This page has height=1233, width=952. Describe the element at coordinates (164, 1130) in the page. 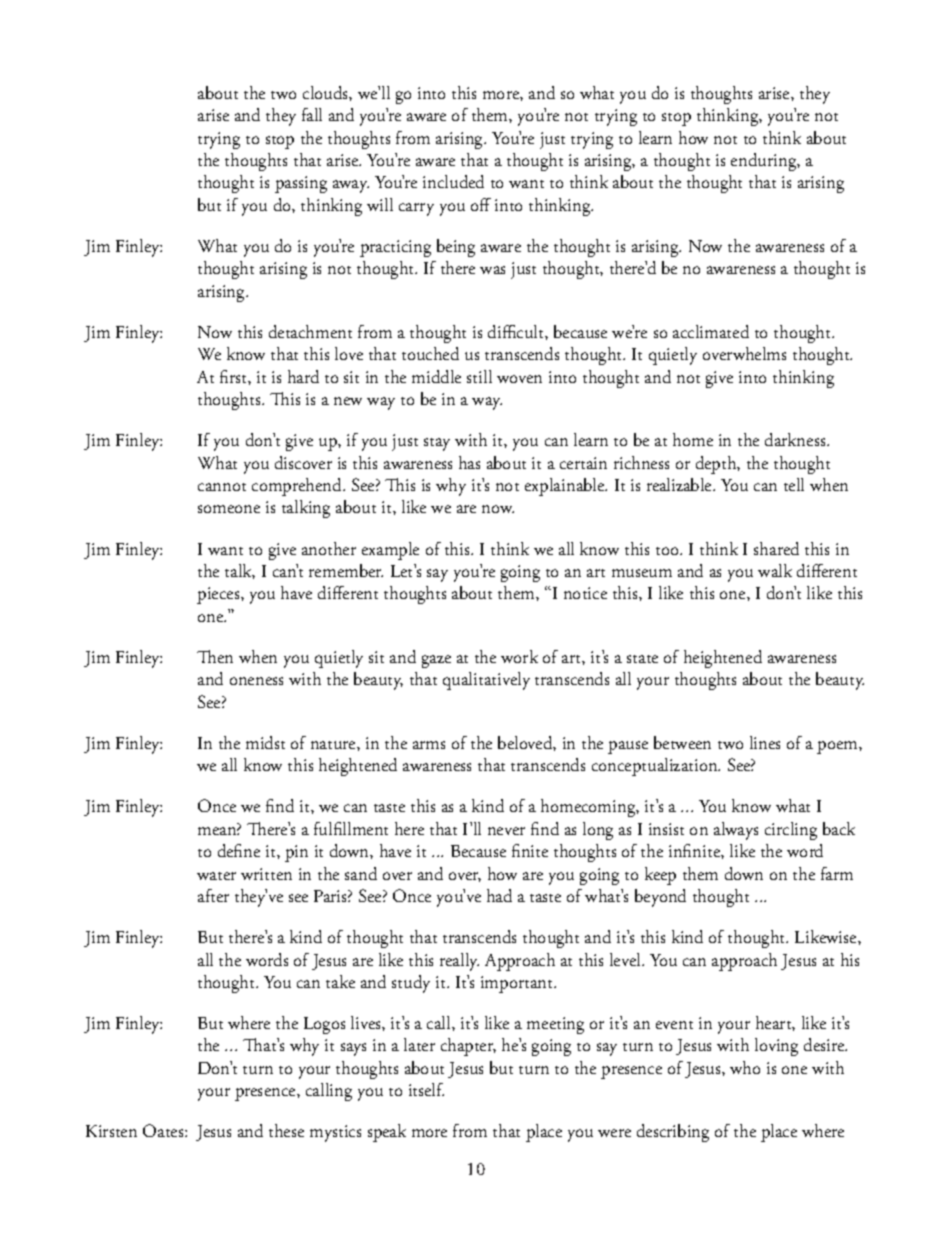

I see `Oates` at that location.
